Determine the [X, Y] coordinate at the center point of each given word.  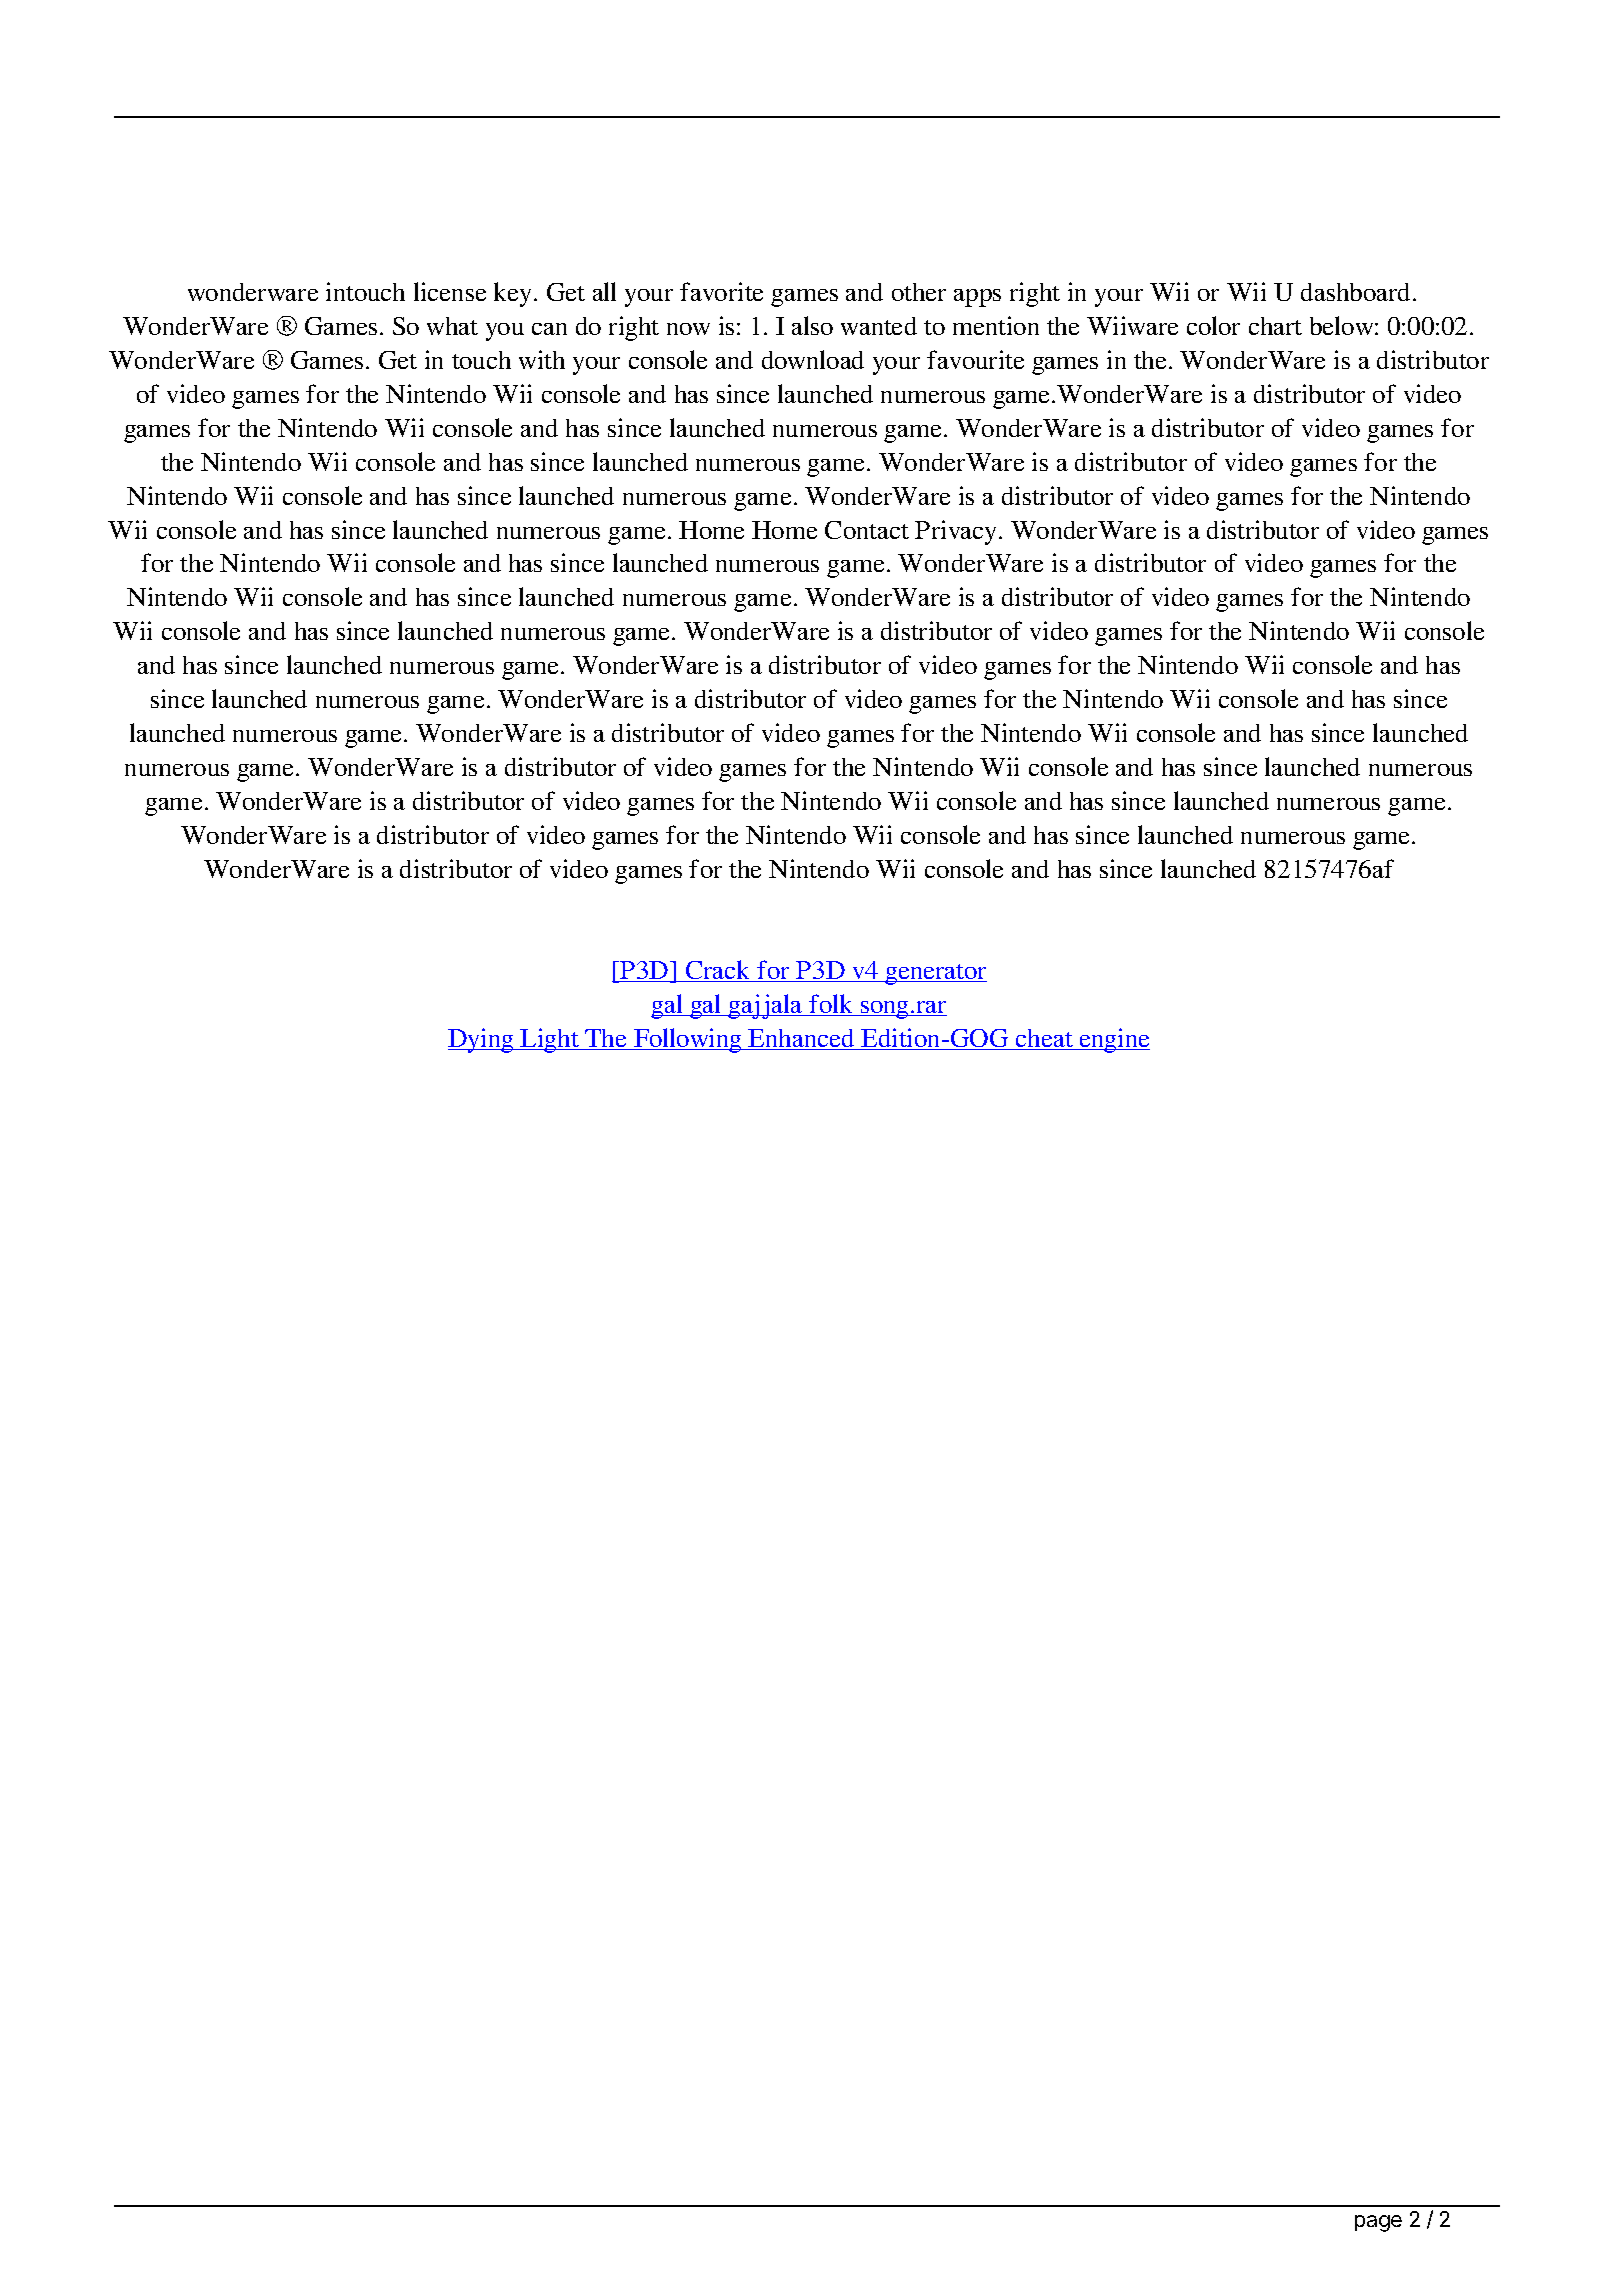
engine [1114, 1040]
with [542, 359]
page [1378, 2223]
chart [1275, 326]
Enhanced [802, 1039]
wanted [879, 326]
